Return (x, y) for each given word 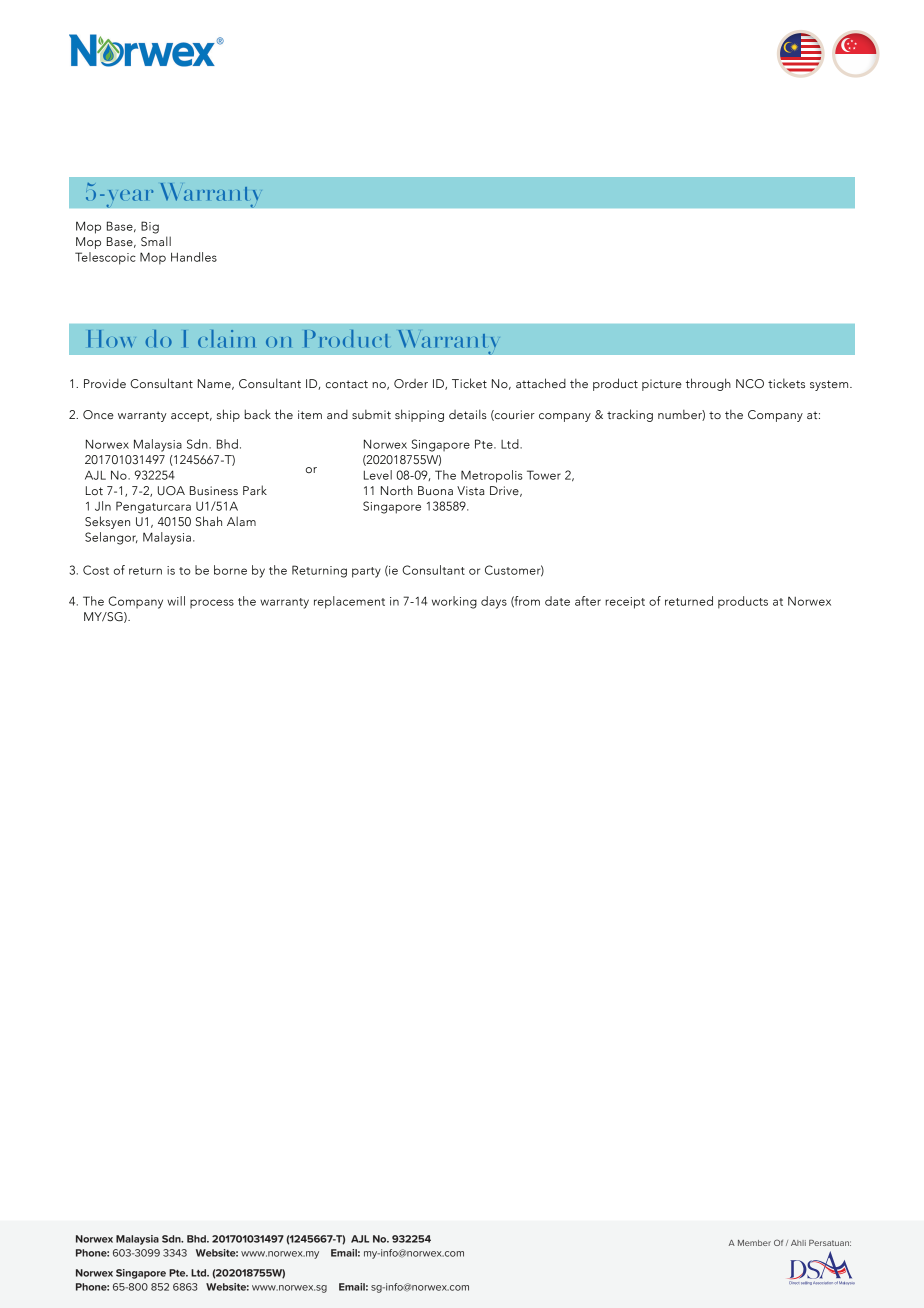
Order (411, 383)
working (454, 602)
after (588, 601)
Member (754, 1243)
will (176, 601)
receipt (625, 603)
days (494, 602)
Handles (194, 257)
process (212, 603)
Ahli (798, 1243)
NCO (750, 384)
